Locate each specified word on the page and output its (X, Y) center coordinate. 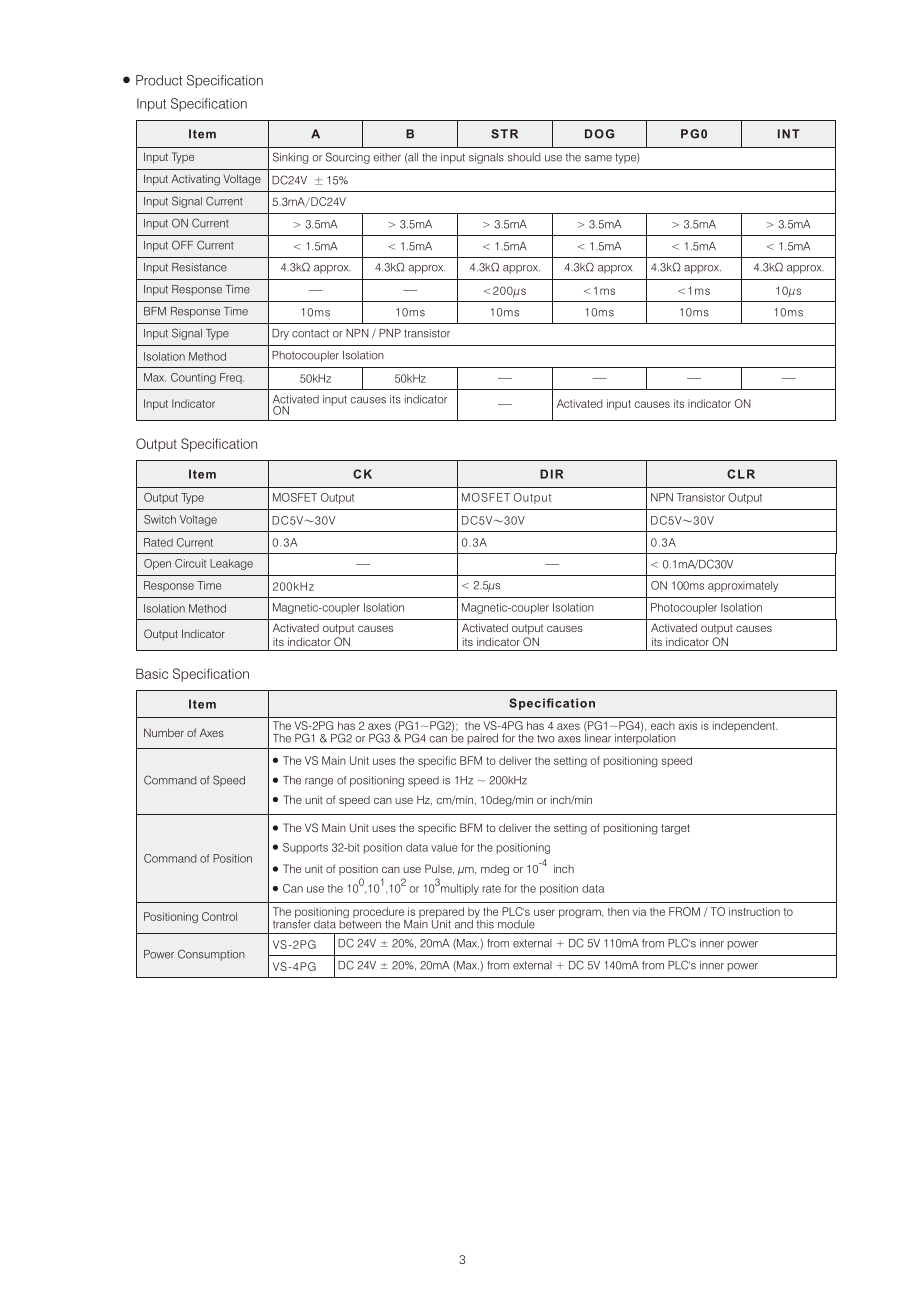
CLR (741, 474)
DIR (552, 474)
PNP (390, 333)
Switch (160, 519)
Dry (280, 334)
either (387, 157)
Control (219, 916)
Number (164, 732)
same (598, 158)
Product (159, 80)
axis (688, 725)
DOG (599, 134)
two (546, 738)
